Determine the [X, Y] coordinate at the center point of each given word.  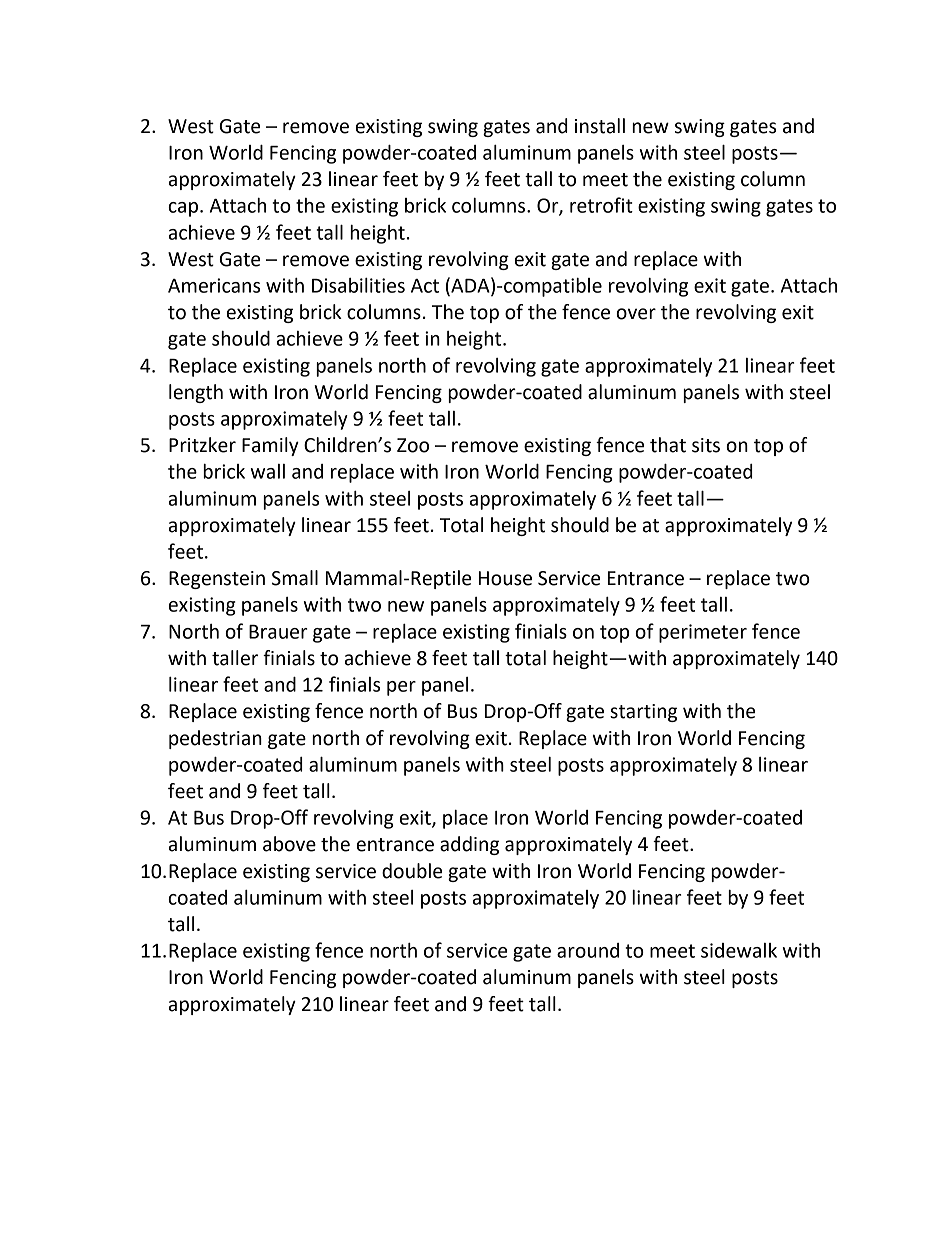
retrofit [601, 205]
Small [295, 578]
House [505, 578]
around [588, 950]
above [289, 844]
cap [184, 209]
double [412, 871]
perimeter [703, 633]
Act [425, 286]
